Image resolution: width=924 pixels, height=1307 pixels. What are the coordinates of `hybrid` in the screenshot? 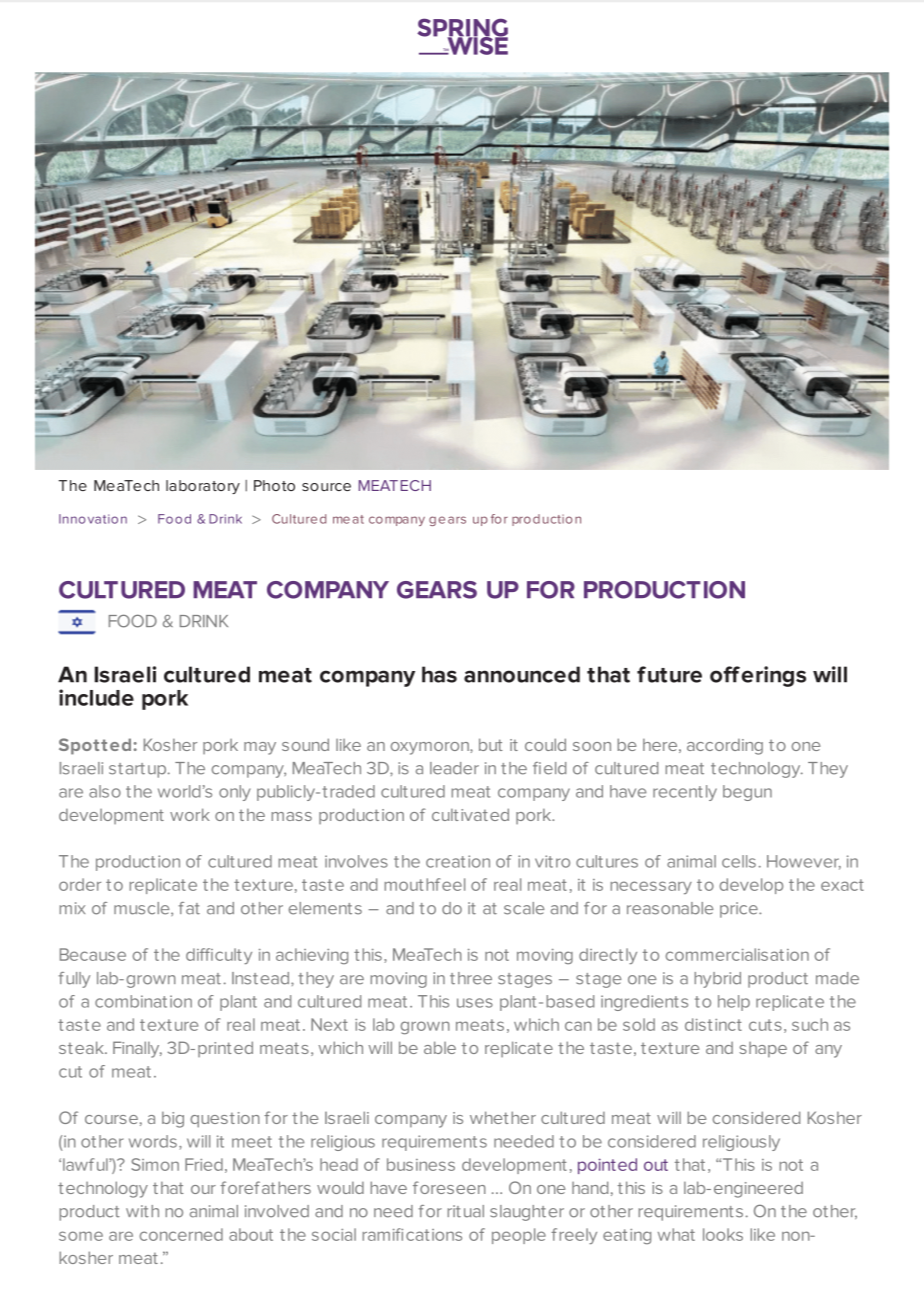 It's located at (718, 980).
